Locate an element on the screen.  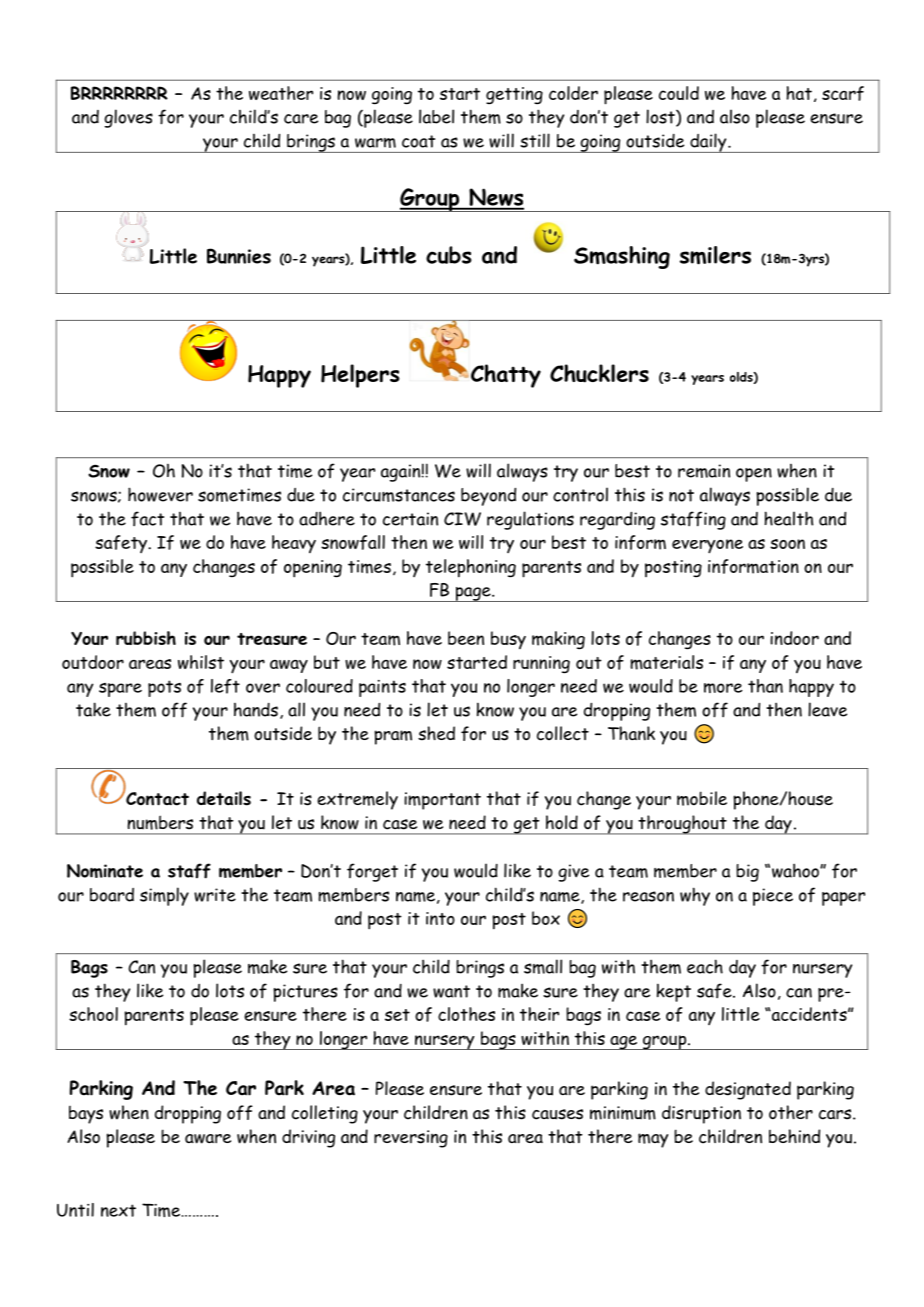
reversing is located at coordinates (411, 1139).
